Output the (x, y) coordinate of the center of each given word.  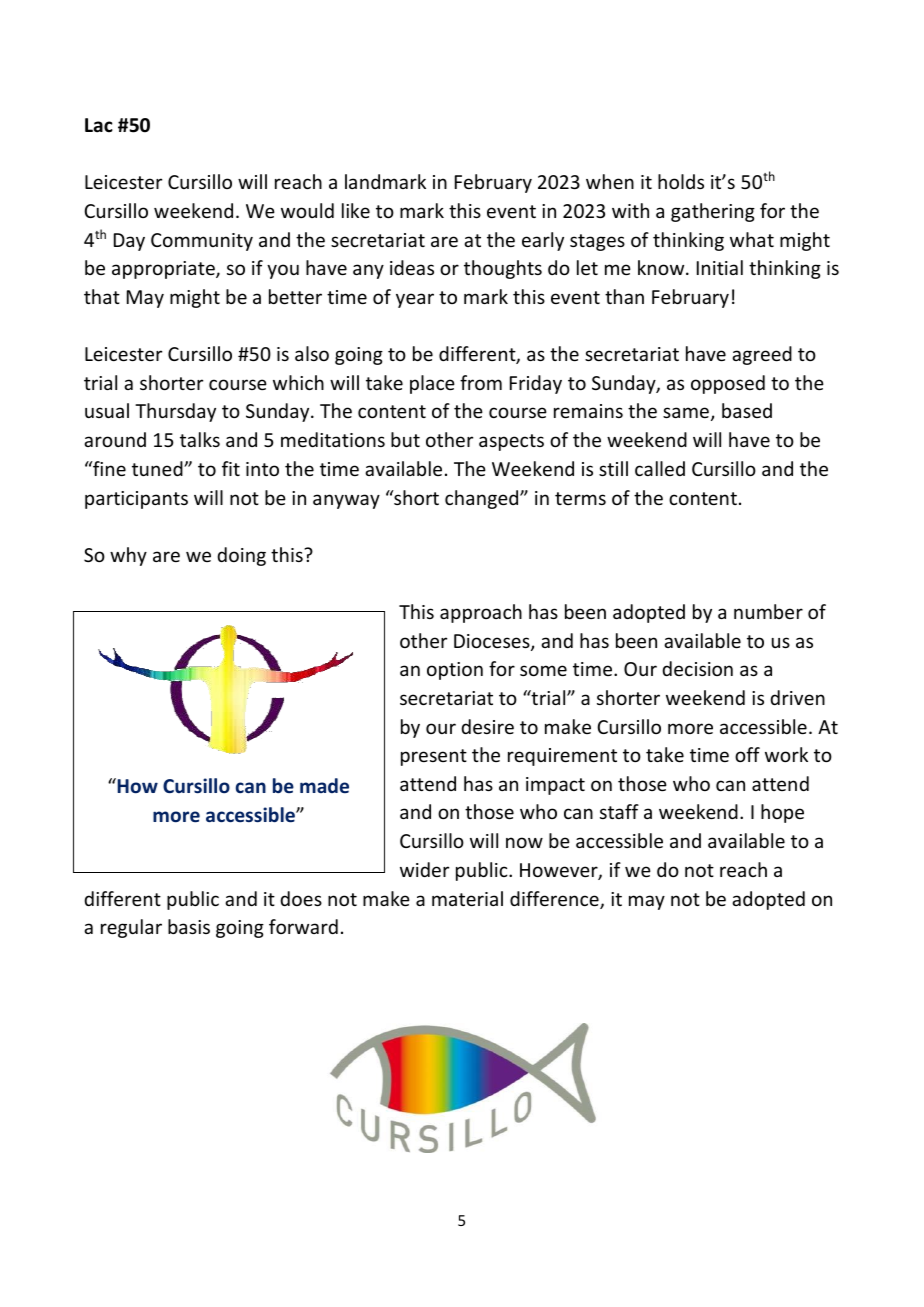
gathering (713, 212)
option (455, 671)
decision (697, 668)
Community (202, 242)
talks (200, 439)
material (467, 898)
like (356, 210)
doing (241, 556)
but (405, 439)
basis (189, 926)
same (686, 412)
